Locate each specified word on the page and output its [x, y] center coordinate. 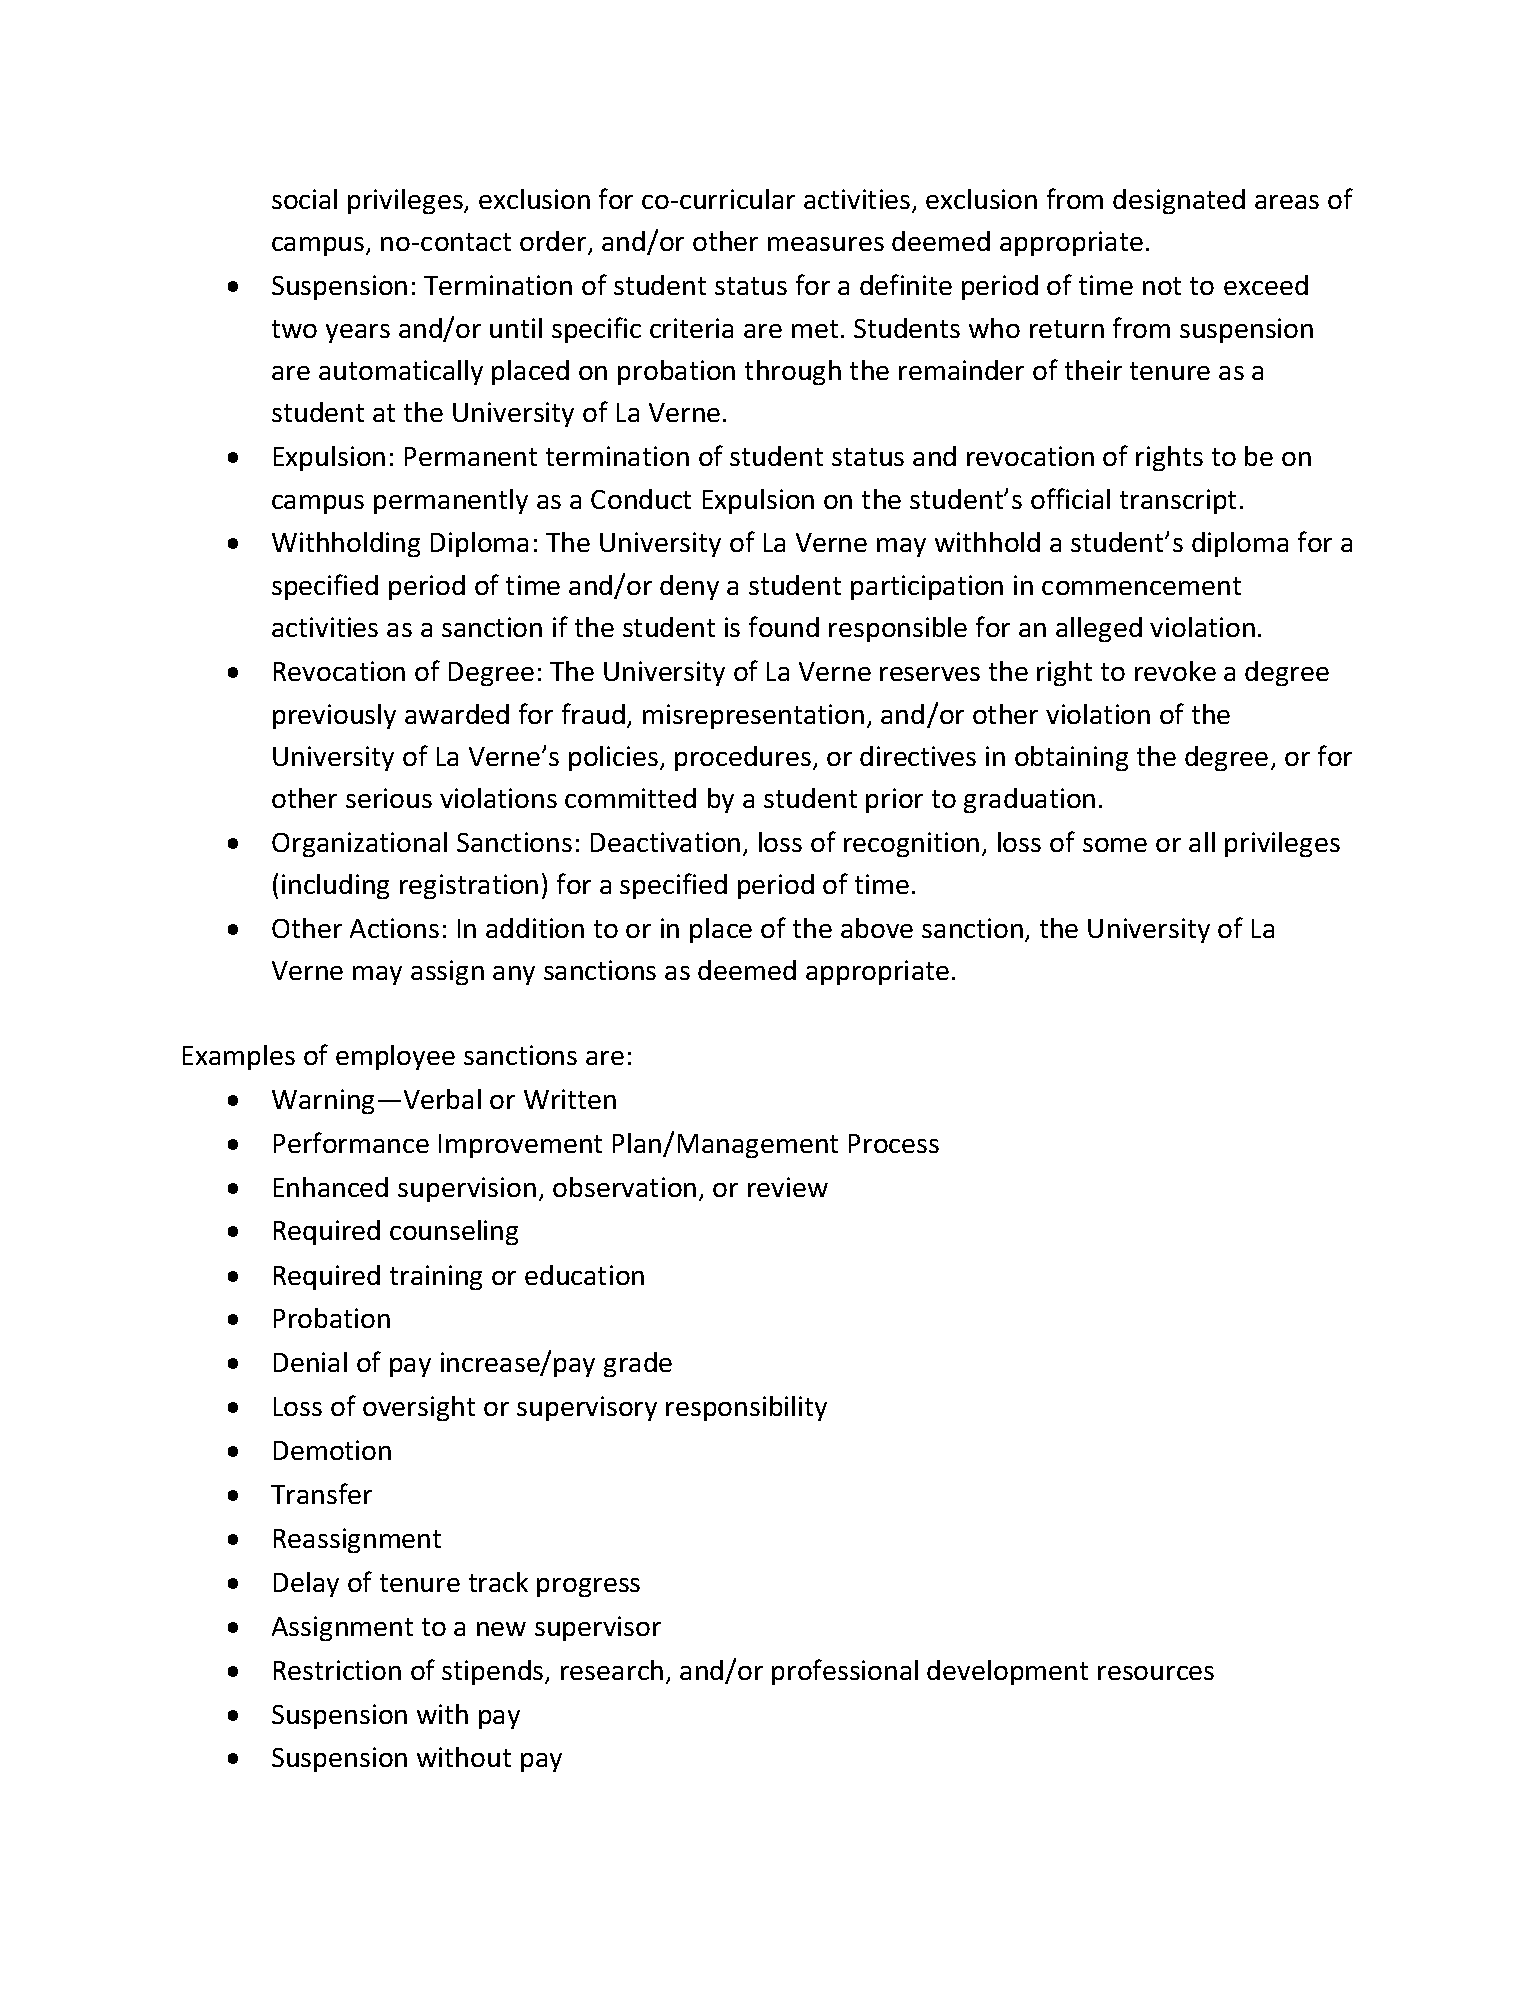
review [788, 1187]
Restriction [337, 1670]
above [877, 928]
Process [894, 1143]
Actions [394, 928]
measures [826, 244]
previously [334, 716]
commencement [1141, 586]
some [1115, 845]
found [784, 626]
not [1162, 286]
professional [845, 1672]
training [436, 1277]
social [304, 199]
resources [1156, 1673]
